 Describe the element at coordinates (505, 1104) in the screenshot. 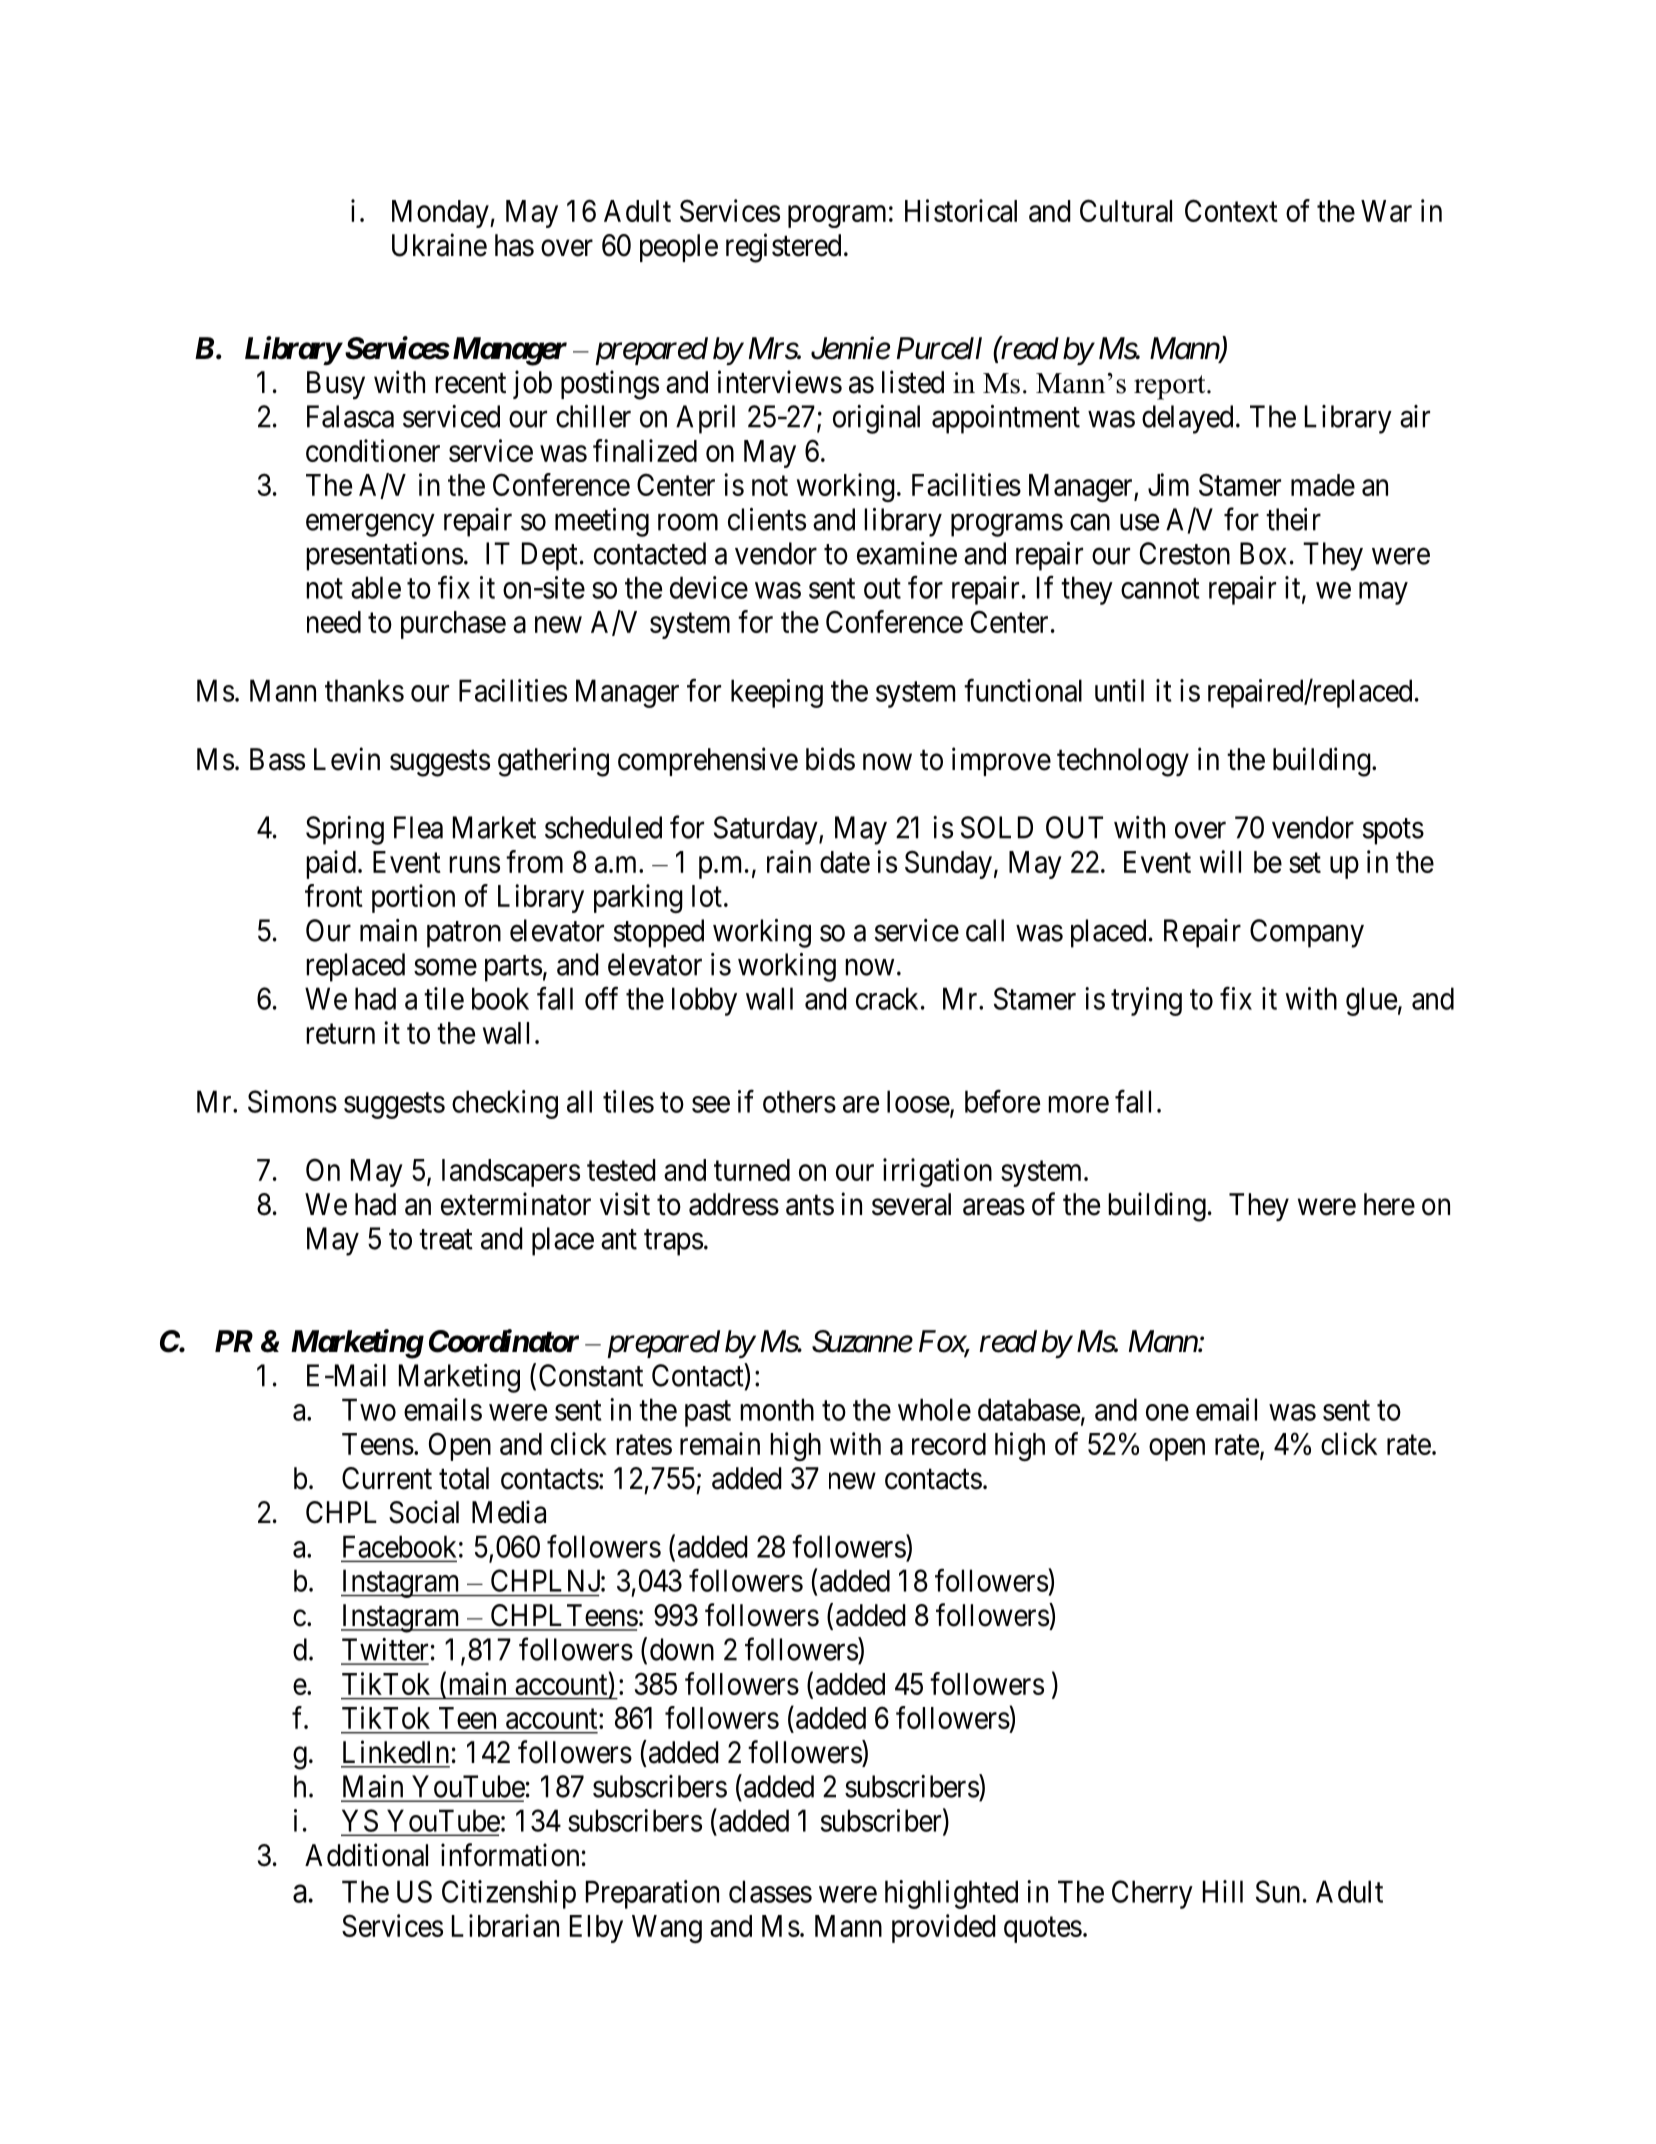

I see `checking` at that location.
